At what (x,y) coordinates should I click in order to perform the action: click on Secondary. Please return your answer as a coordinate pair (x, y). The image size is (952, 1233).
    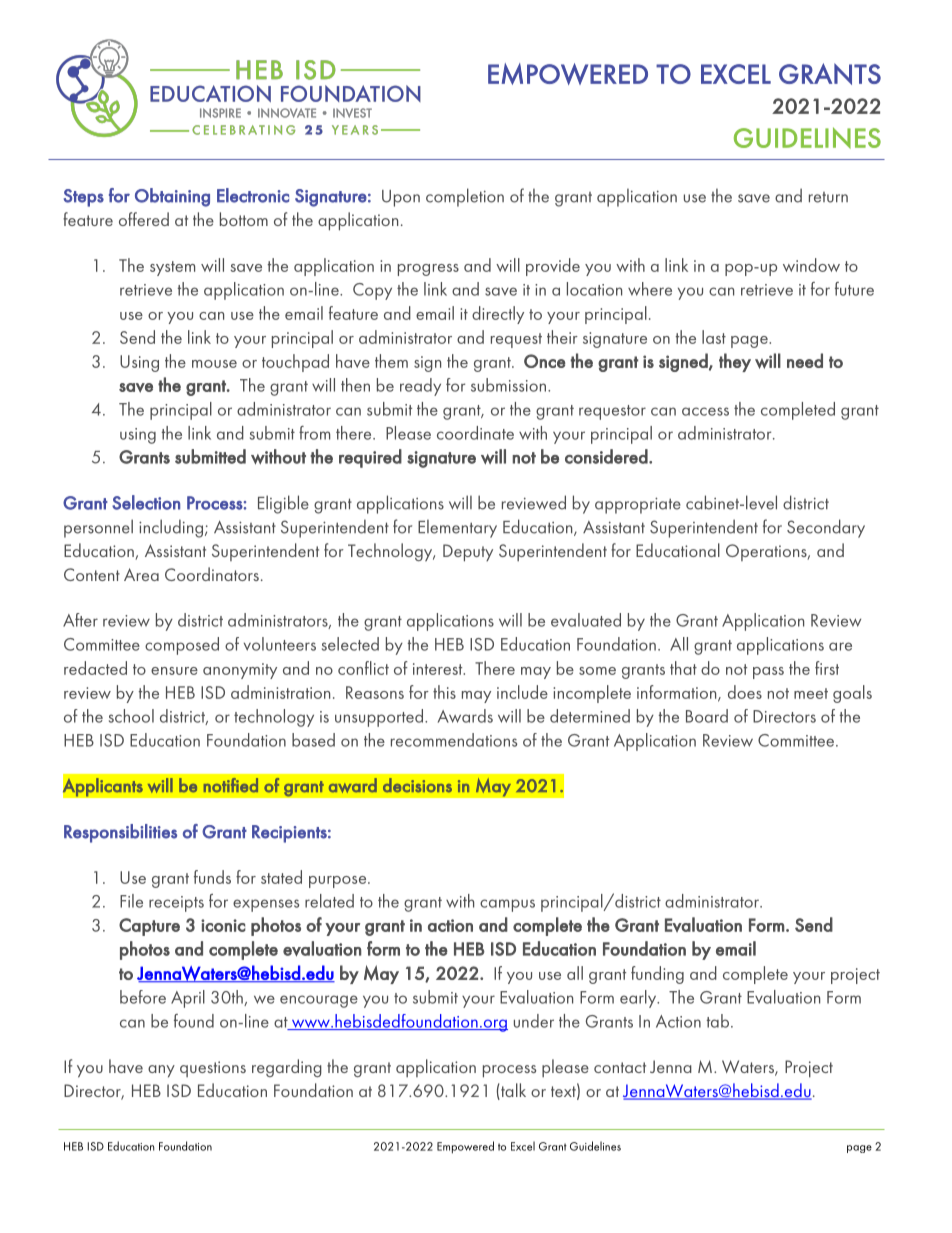
    Looking at the image, I should click on (826, 528).
